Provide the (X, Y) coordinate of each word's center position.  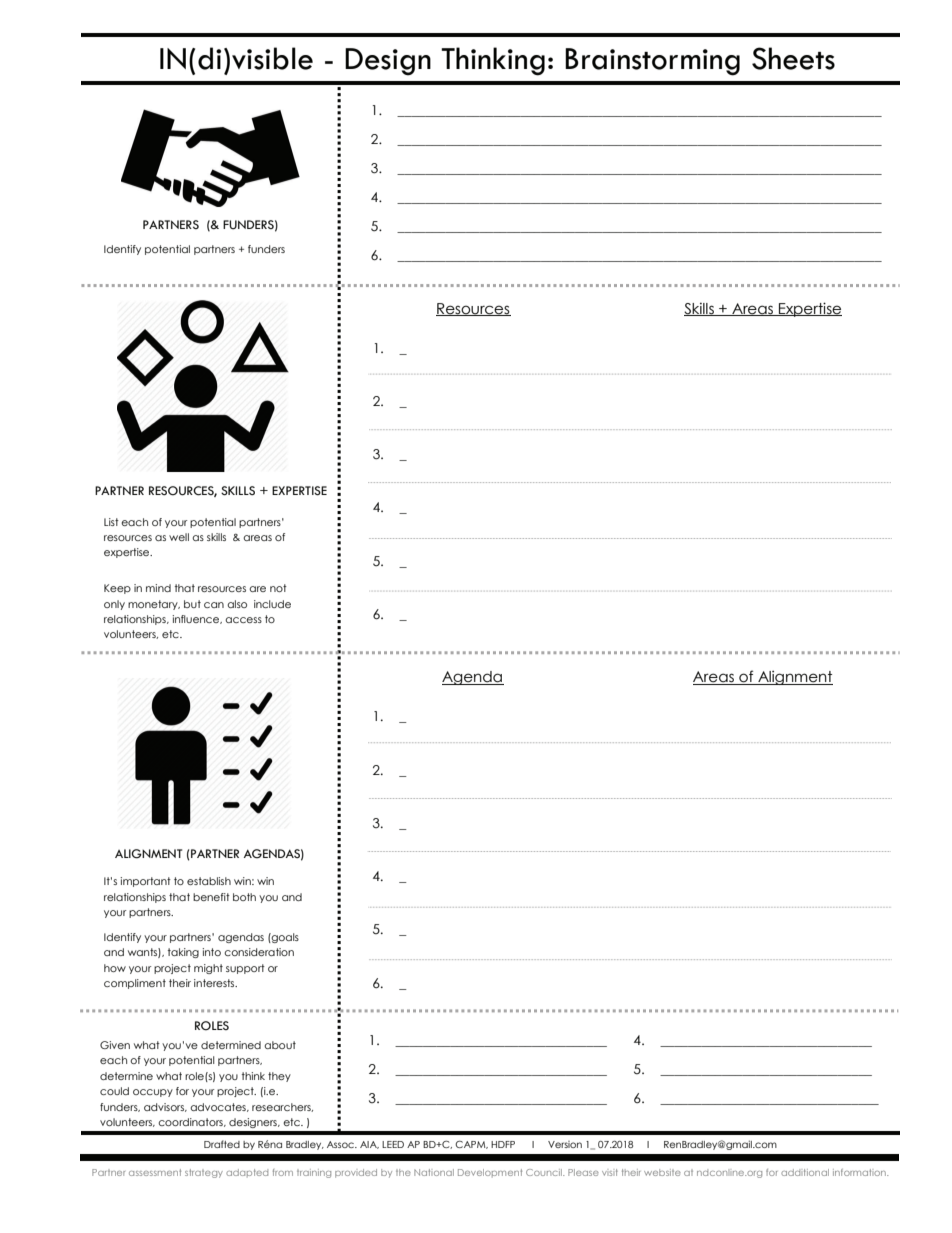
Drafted (222, 1144)
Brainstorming (652, 62)
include (272, 604)
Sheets (793, 58)
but (192, 604)
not (278, 588)
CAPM (471, 1145)
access (243, 620)
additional (805, 1172)
